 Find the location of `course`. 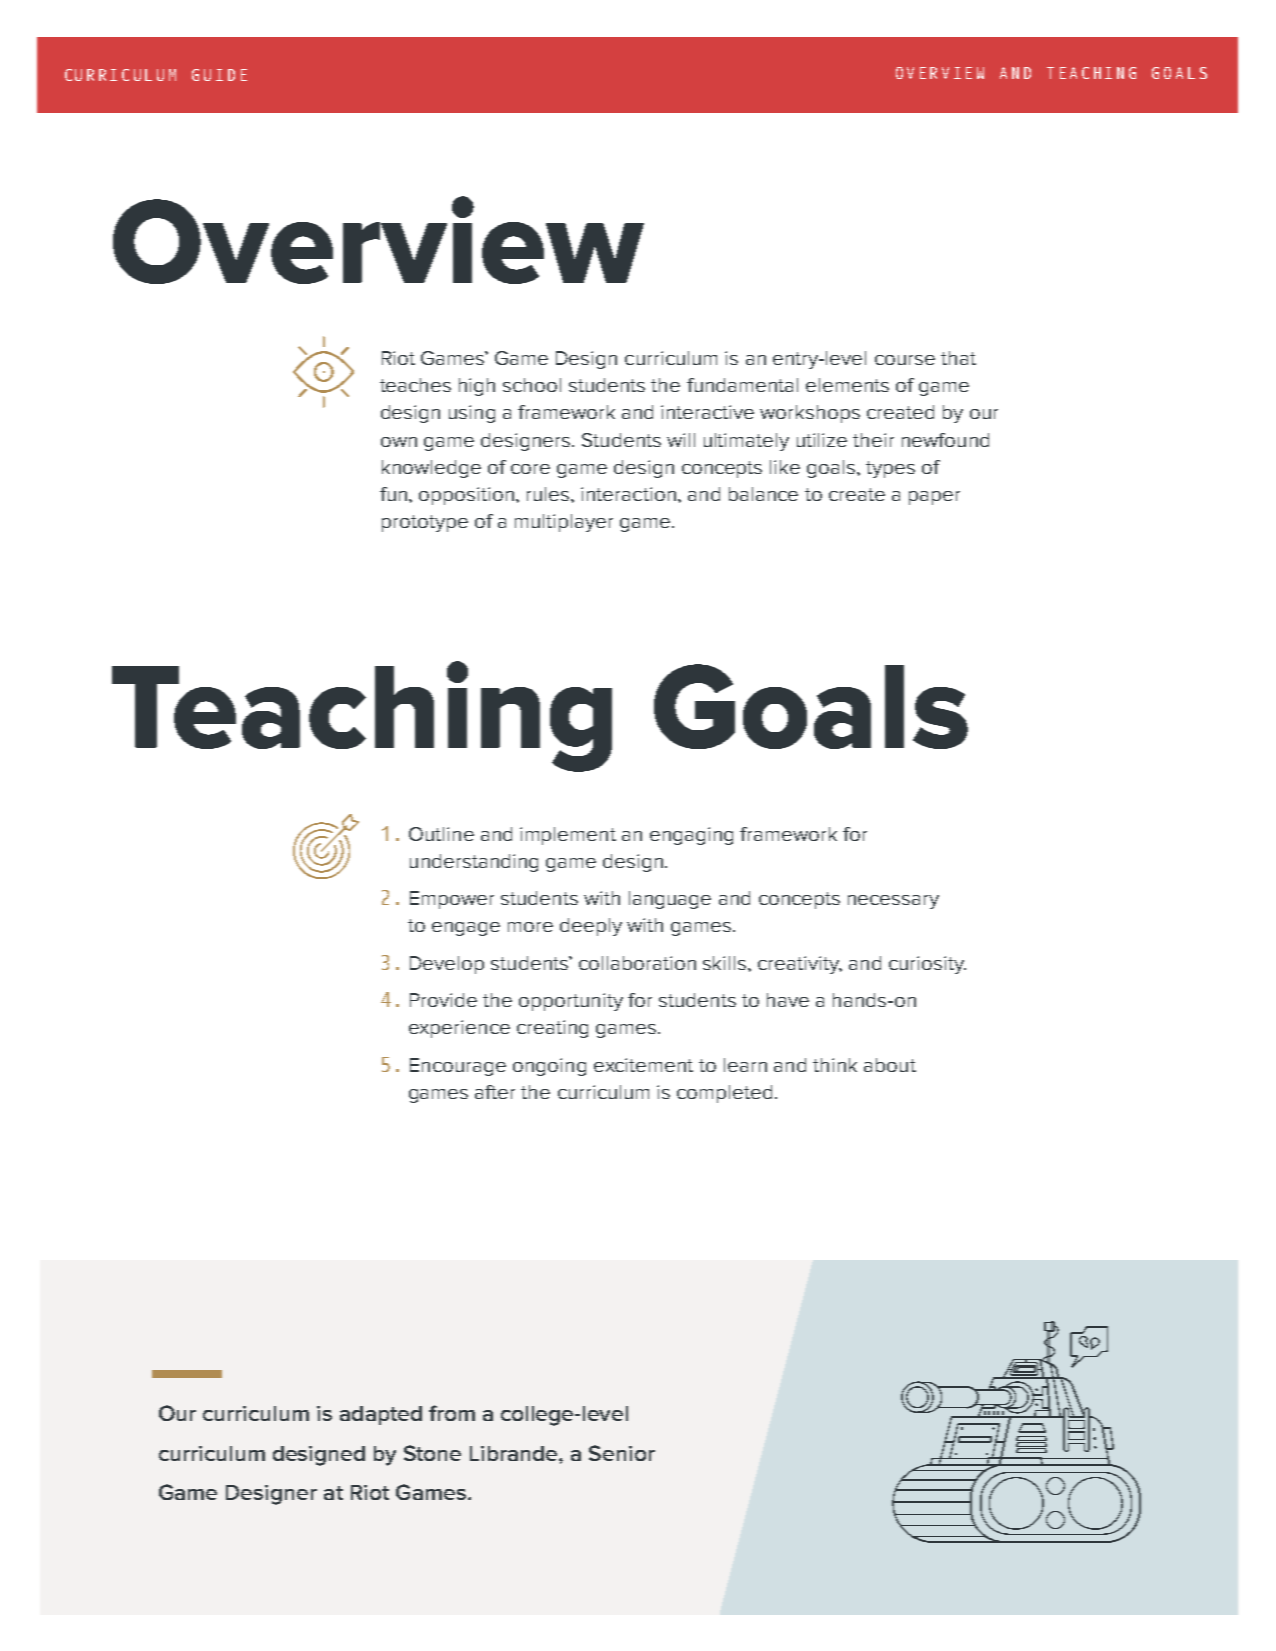

course is located at coordinates (905, 360).
